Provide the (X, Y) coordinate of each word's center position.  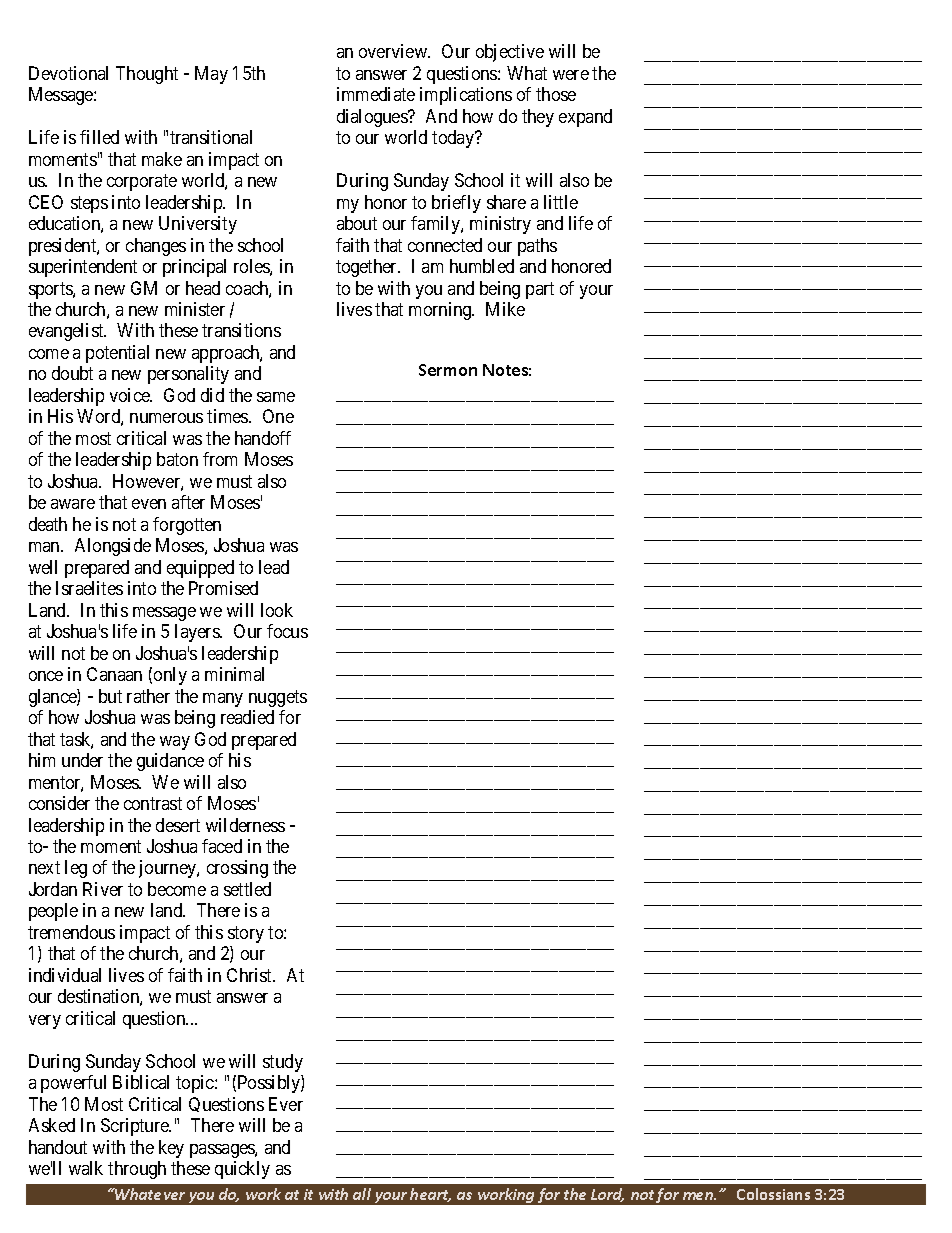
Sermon (448, 370)
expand (585, 118)
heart (430, 1195)
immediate (376, 94)
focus (287, 631)
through (137, 1170)
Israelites (89, 588)
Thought (147, 75)
